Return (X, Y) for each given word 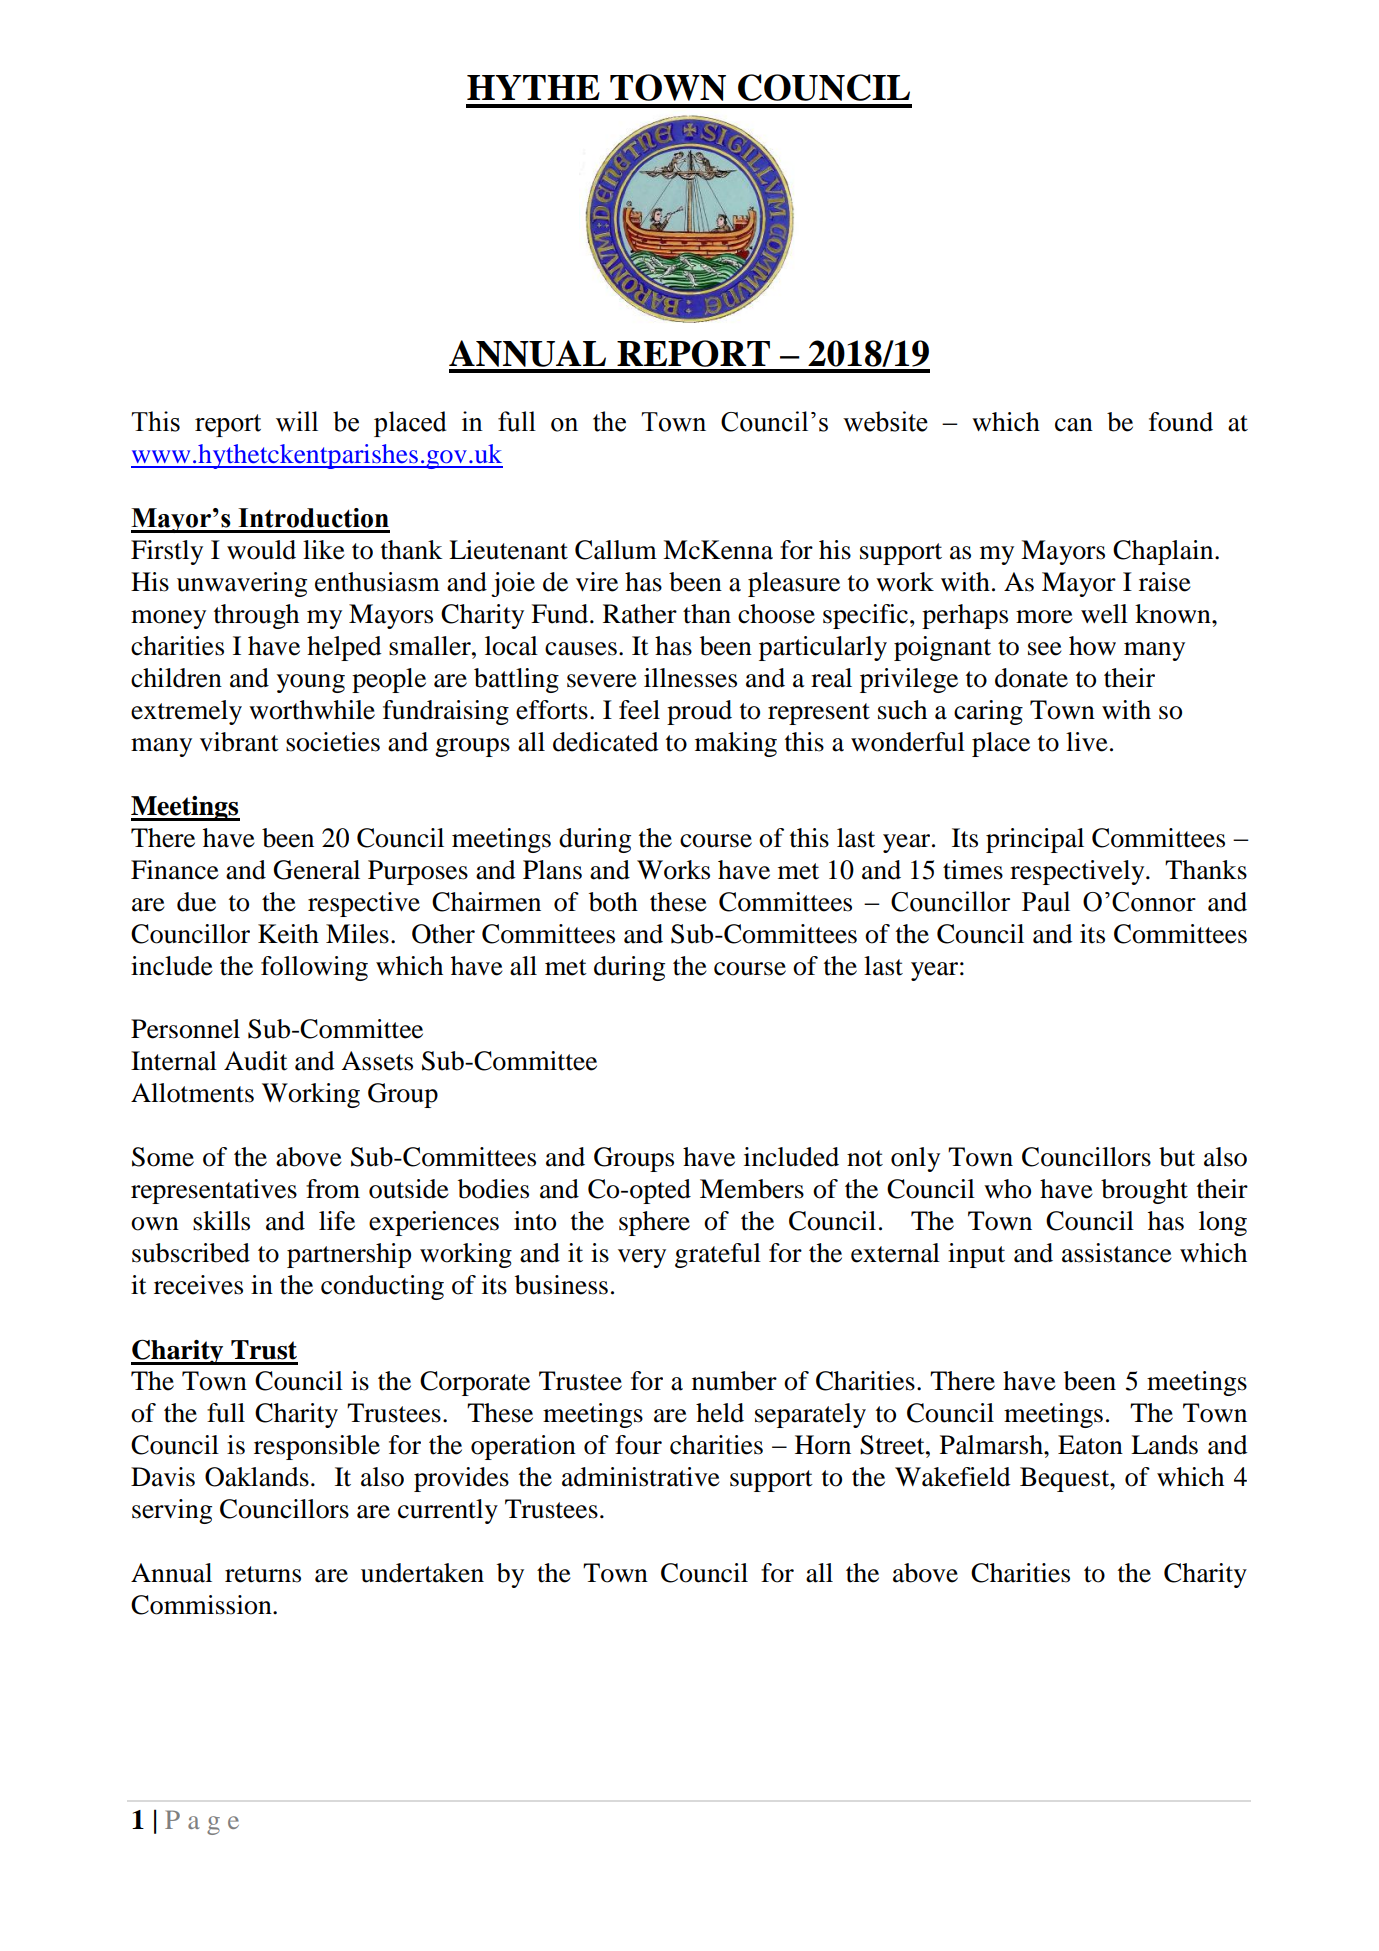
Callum (616, 550)
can (1074, 425)
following (314, 968)
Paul (1046, 901)
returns (263, 1574)
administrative (641, 1477)
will (297, 421)
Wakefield (953, 1477)
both (613, 902)
